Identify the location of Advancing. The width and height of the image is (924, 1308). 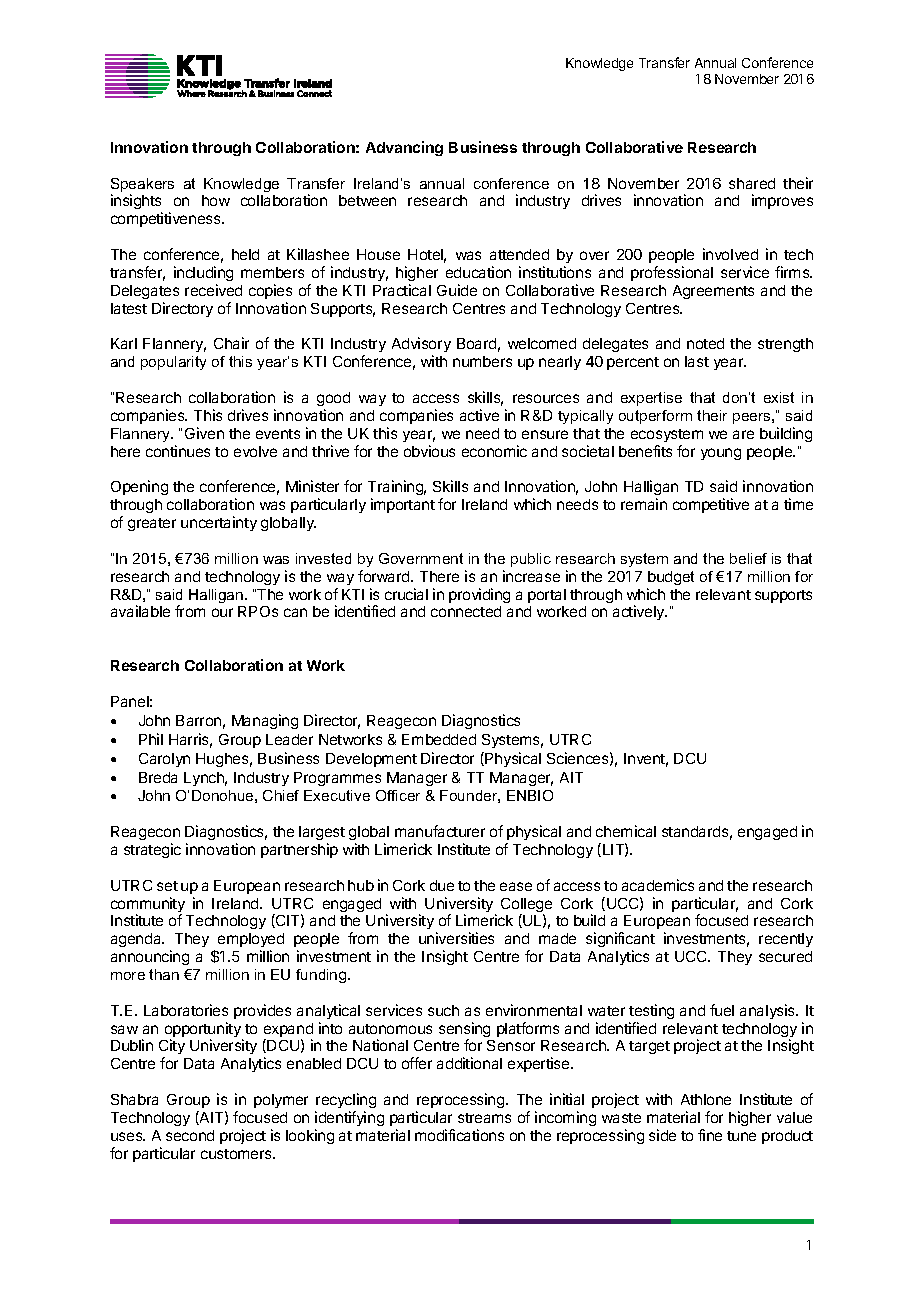
(404, 148).
